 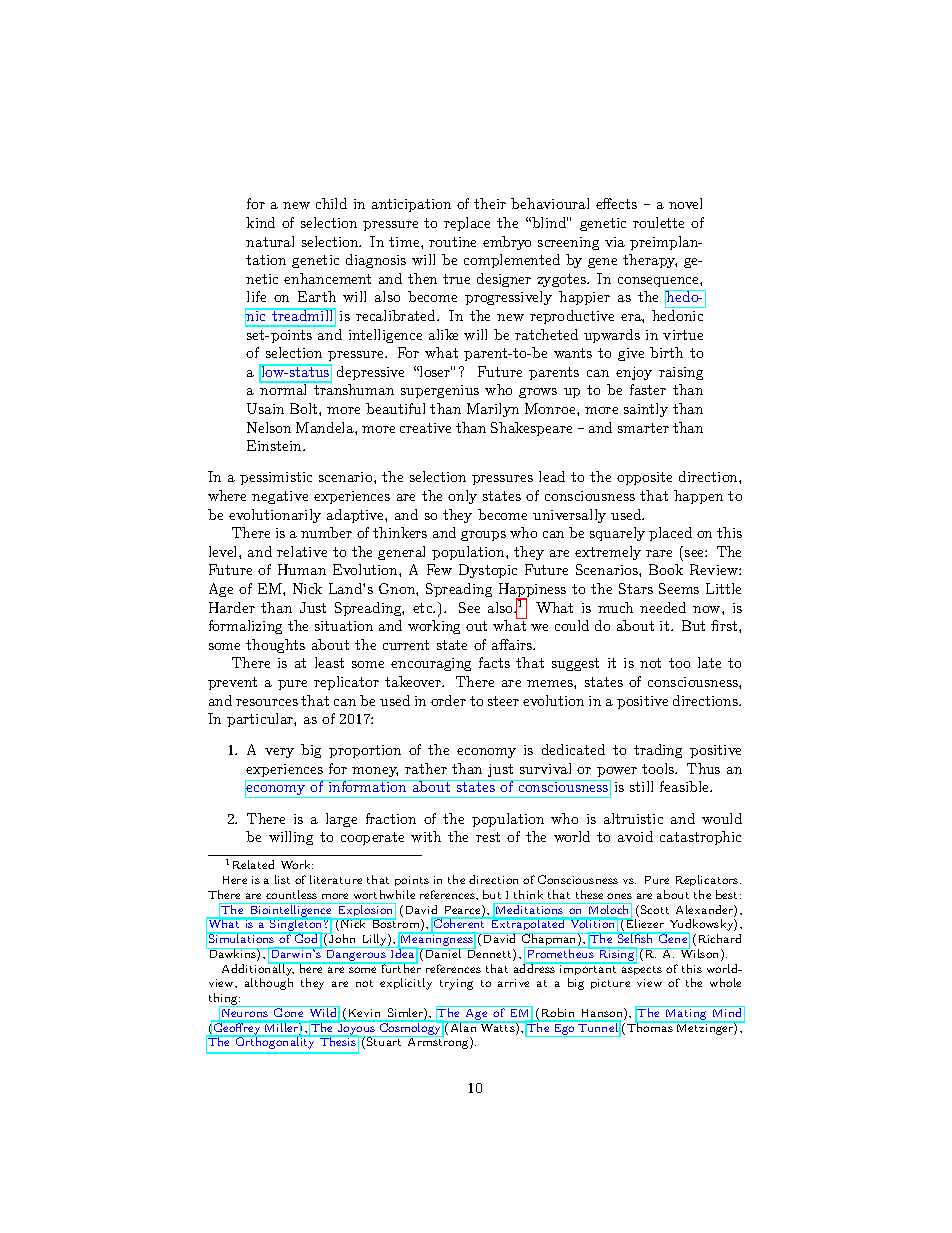 I want to click on smarter, so click(x=643, y=428).
